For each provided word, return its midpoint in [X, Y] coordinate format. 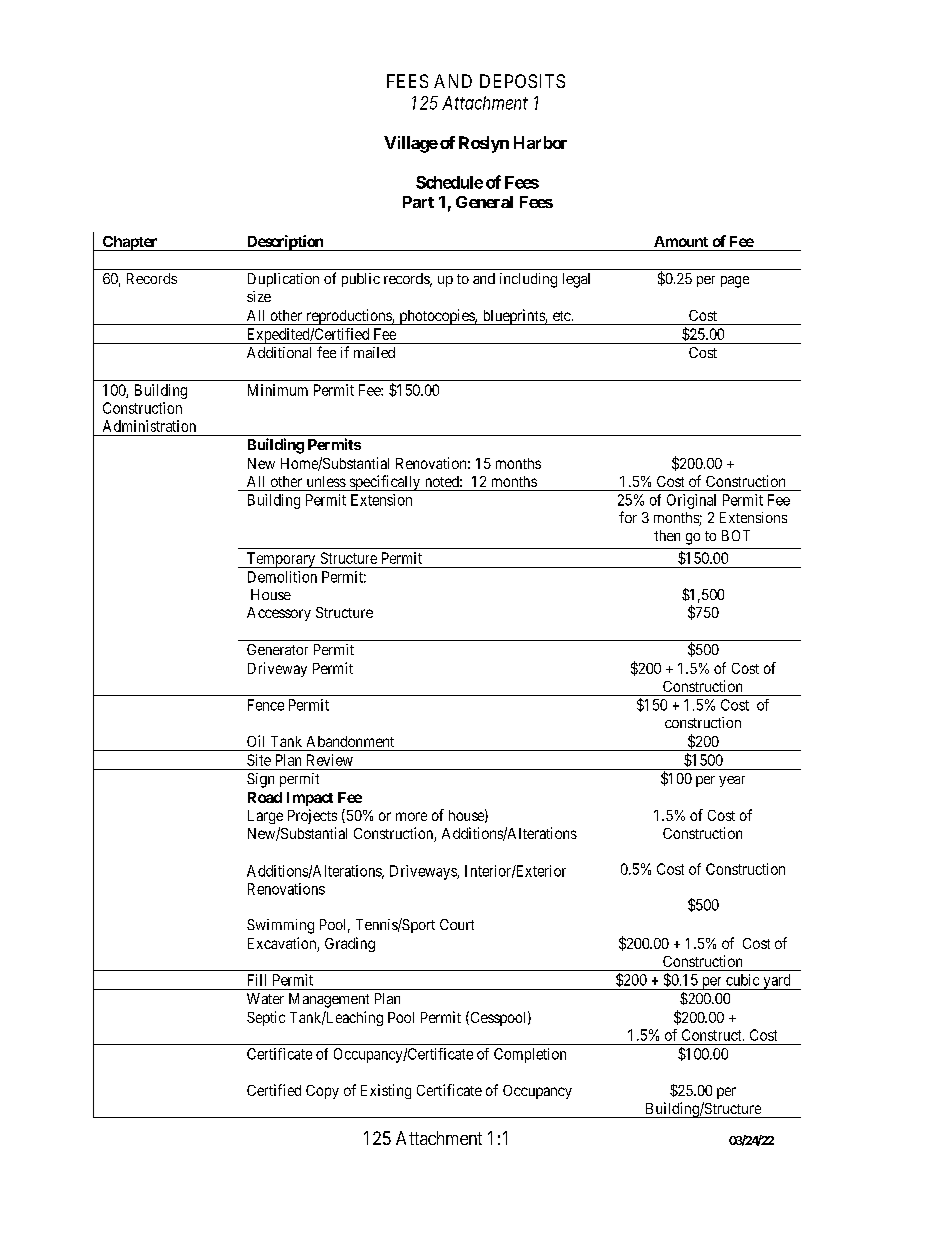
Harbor [540, 142]
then [667, 535]
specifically [385, 483]
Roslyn [484, 144]
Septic [266, 1018]
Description [284, 243]
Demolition [282, 577]
